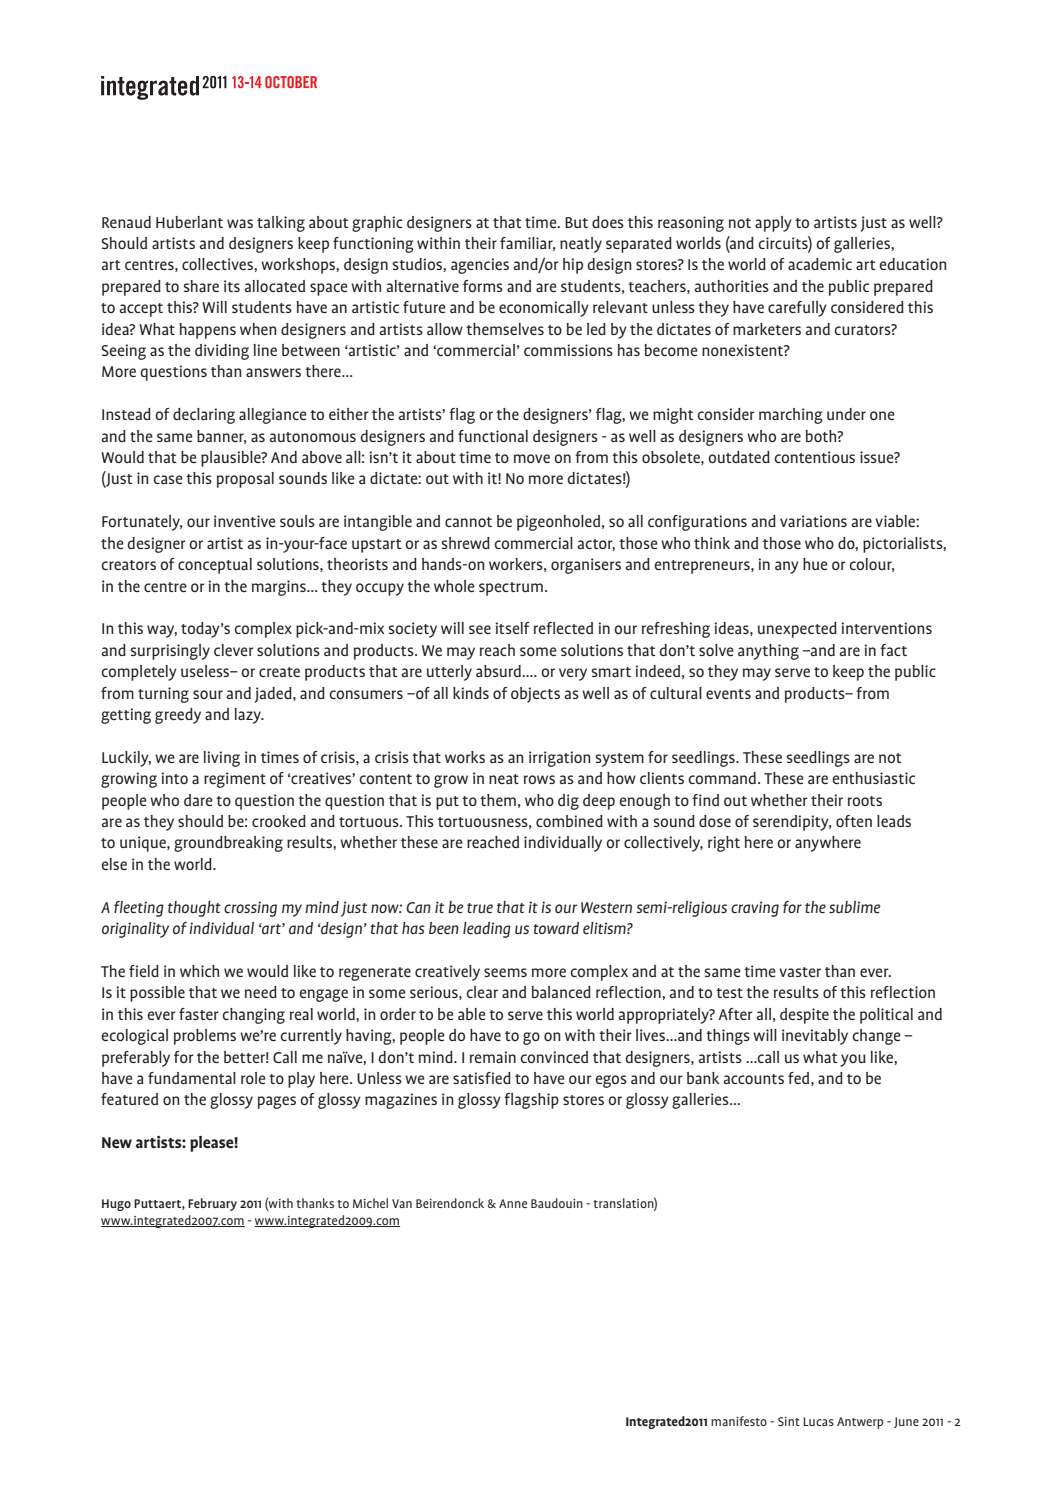  What do you see at coordinates (535, 695) in the image?
I see `objects` at bounding box center [535, 695].
